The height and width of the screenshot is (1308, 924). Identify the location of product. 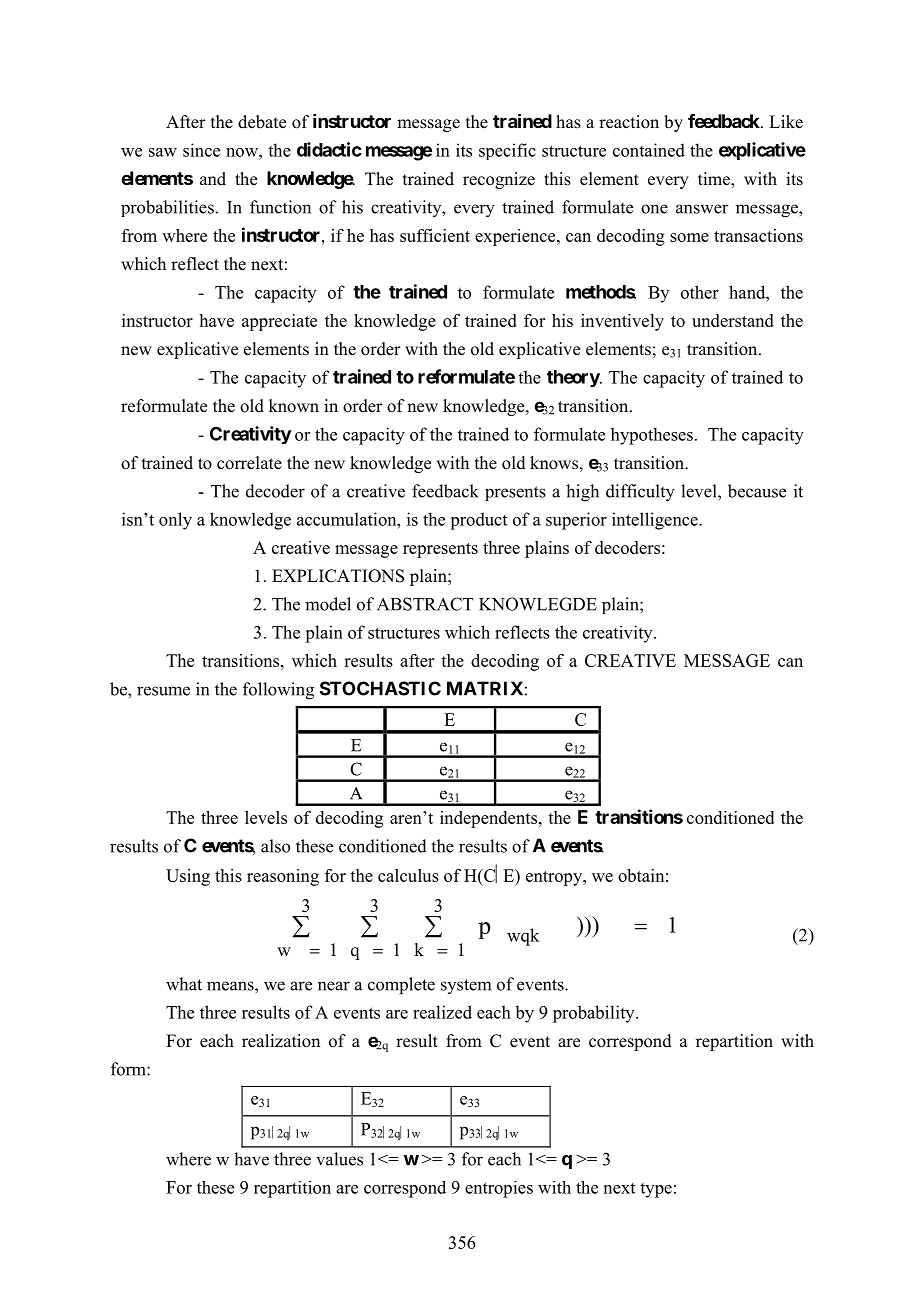
(478, 521).
